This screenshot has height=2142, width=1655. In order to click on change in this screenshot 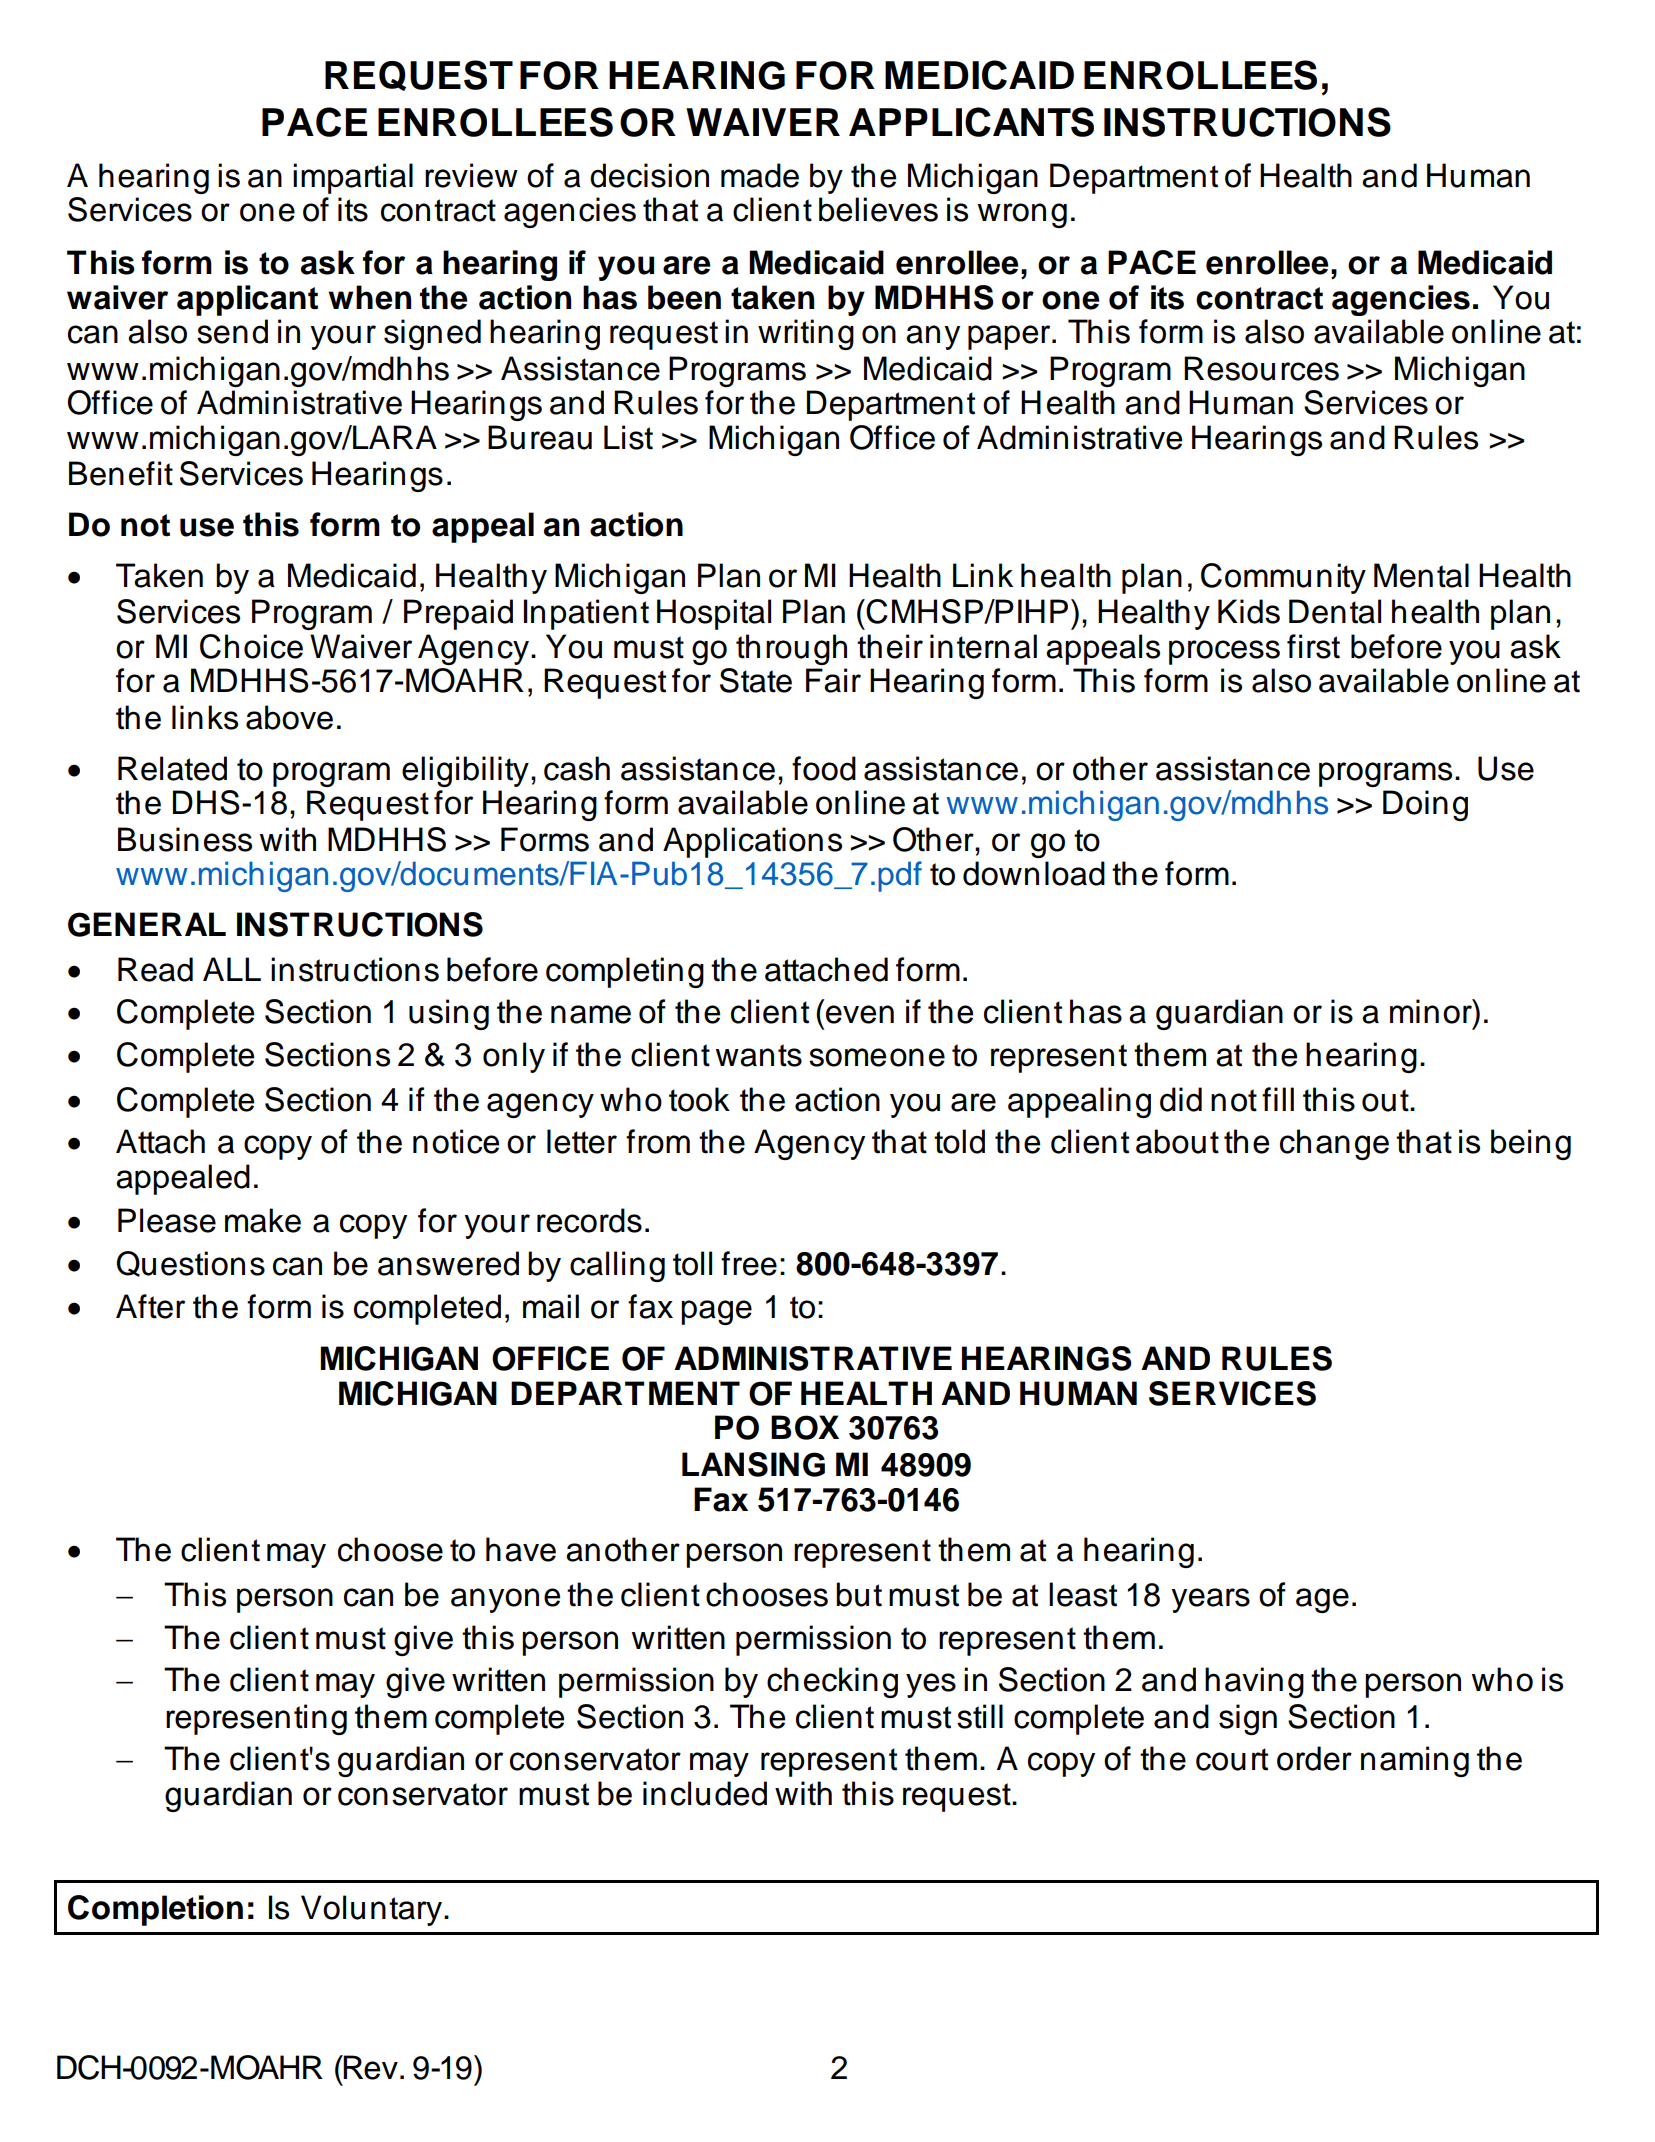, I will do `click(1334, 1144)`.
